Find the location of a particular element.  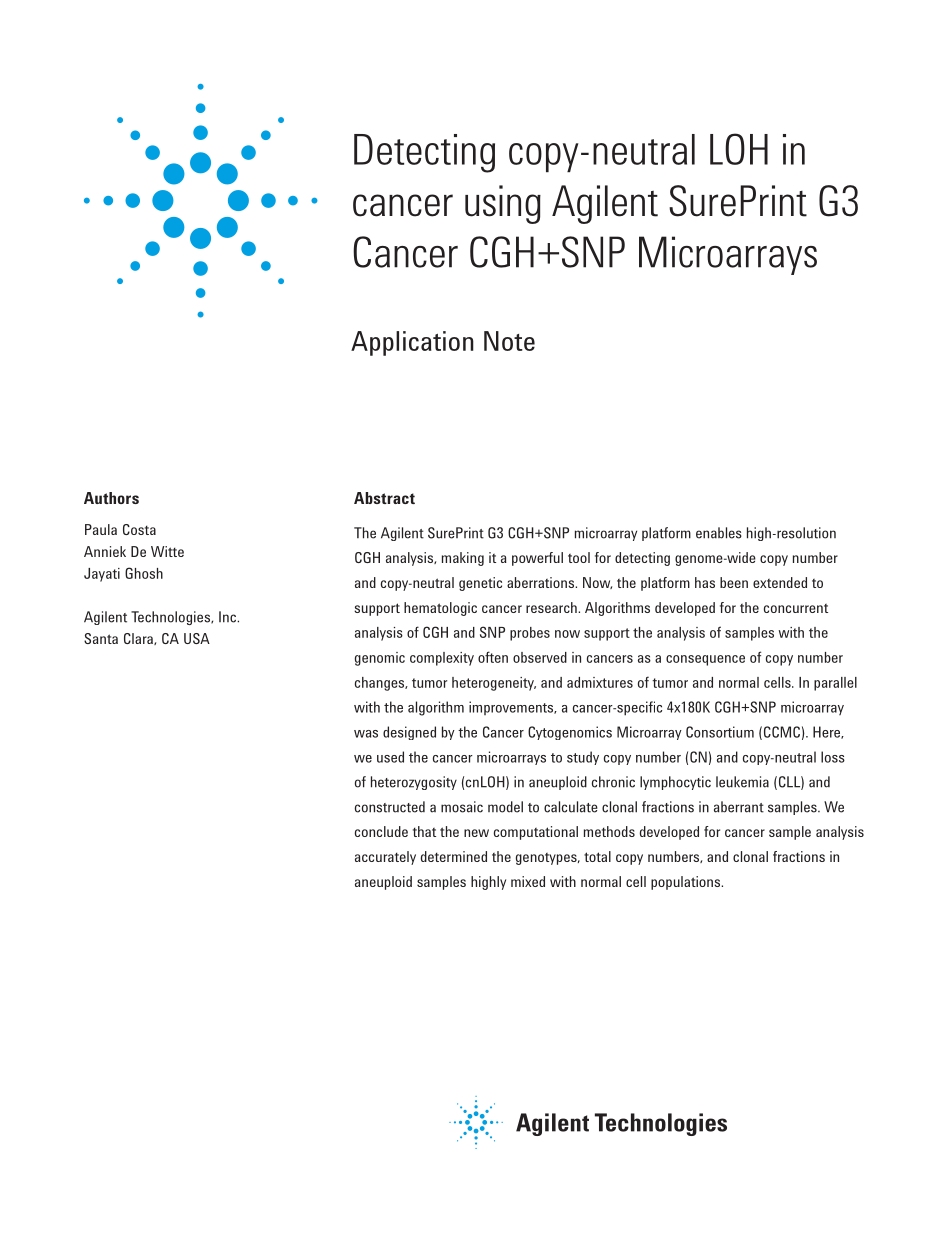

enables is located at coordinates (719, 533).
